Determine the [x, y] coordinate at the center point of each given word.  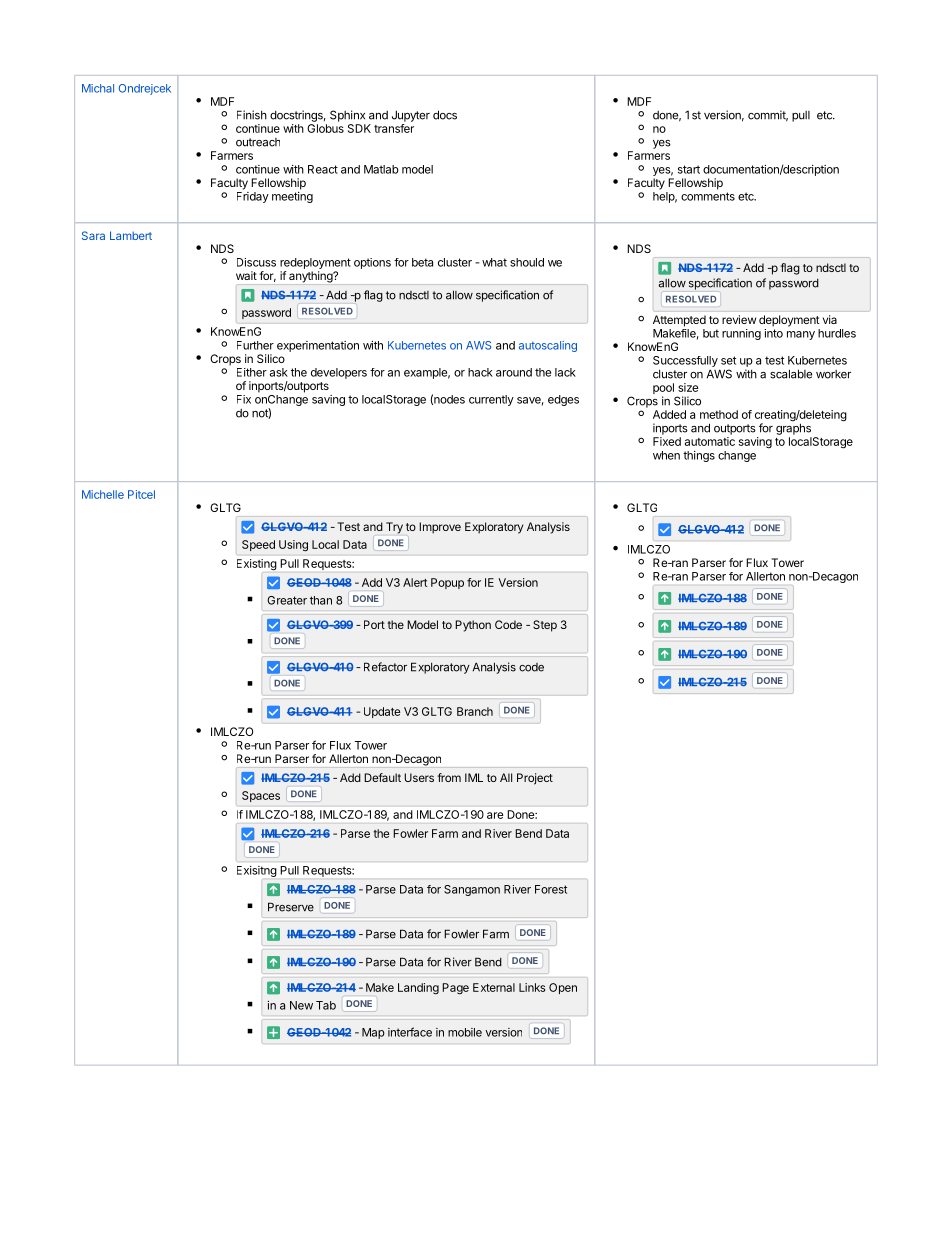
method [719, 414]
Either [252, 372]
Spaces [261, 796]
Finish [252, 115]
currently [491, 400]
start [689, 169]
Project [535, 779]
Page [455, 988]
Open [563, 988]
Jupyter [411, 116]
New [301, 1005]
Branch [475, 711]
